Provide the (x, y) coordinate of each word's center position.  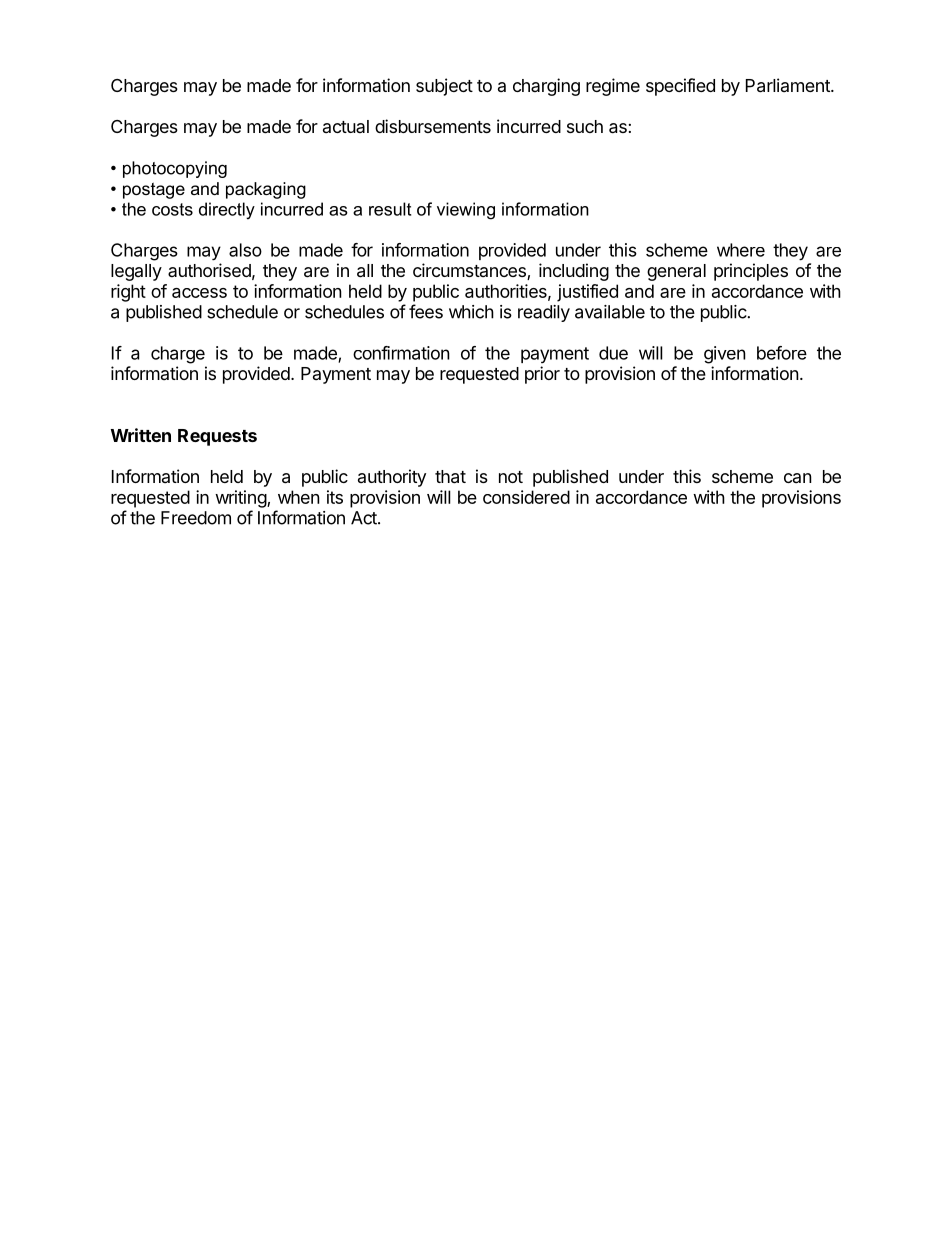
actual (346, 126)
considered (526, 497)
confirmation (401, 353)
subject (444, 87)
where (741, 250)
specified (680, 87)
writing (241, 499)
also (245, 250)
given (725, 355)
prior (542, 375)
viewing (466, 211)
